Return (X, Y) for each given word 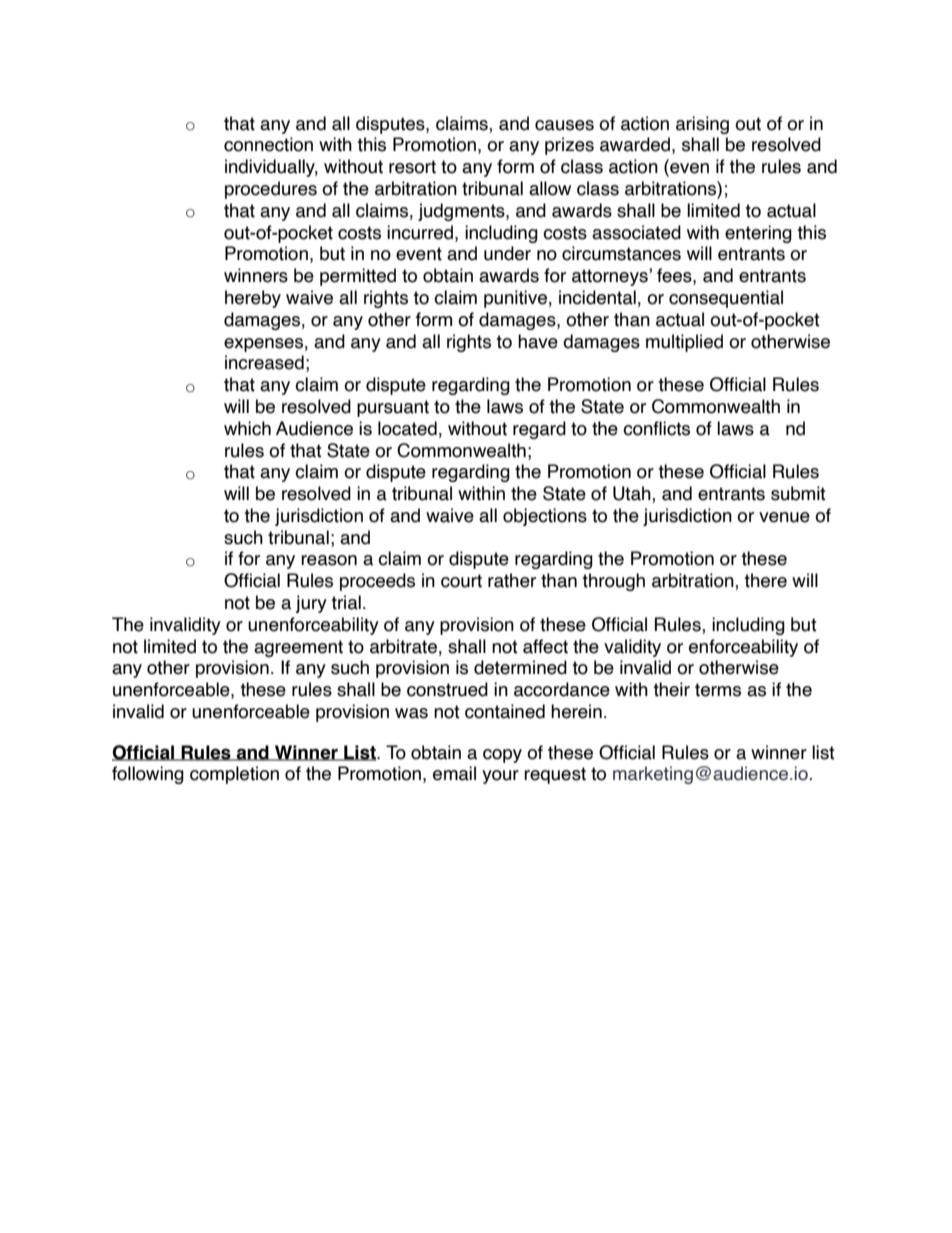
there (765, 580)
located (407, 428)
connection (268, 144)
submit (798, 493)
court (461, 581)
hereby (253, 299)
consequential (726, 299)
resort (412, 167)
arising (702, 125)
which (247, 428)
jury (311, 604)
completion (234, 775)
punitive (515, 299)
